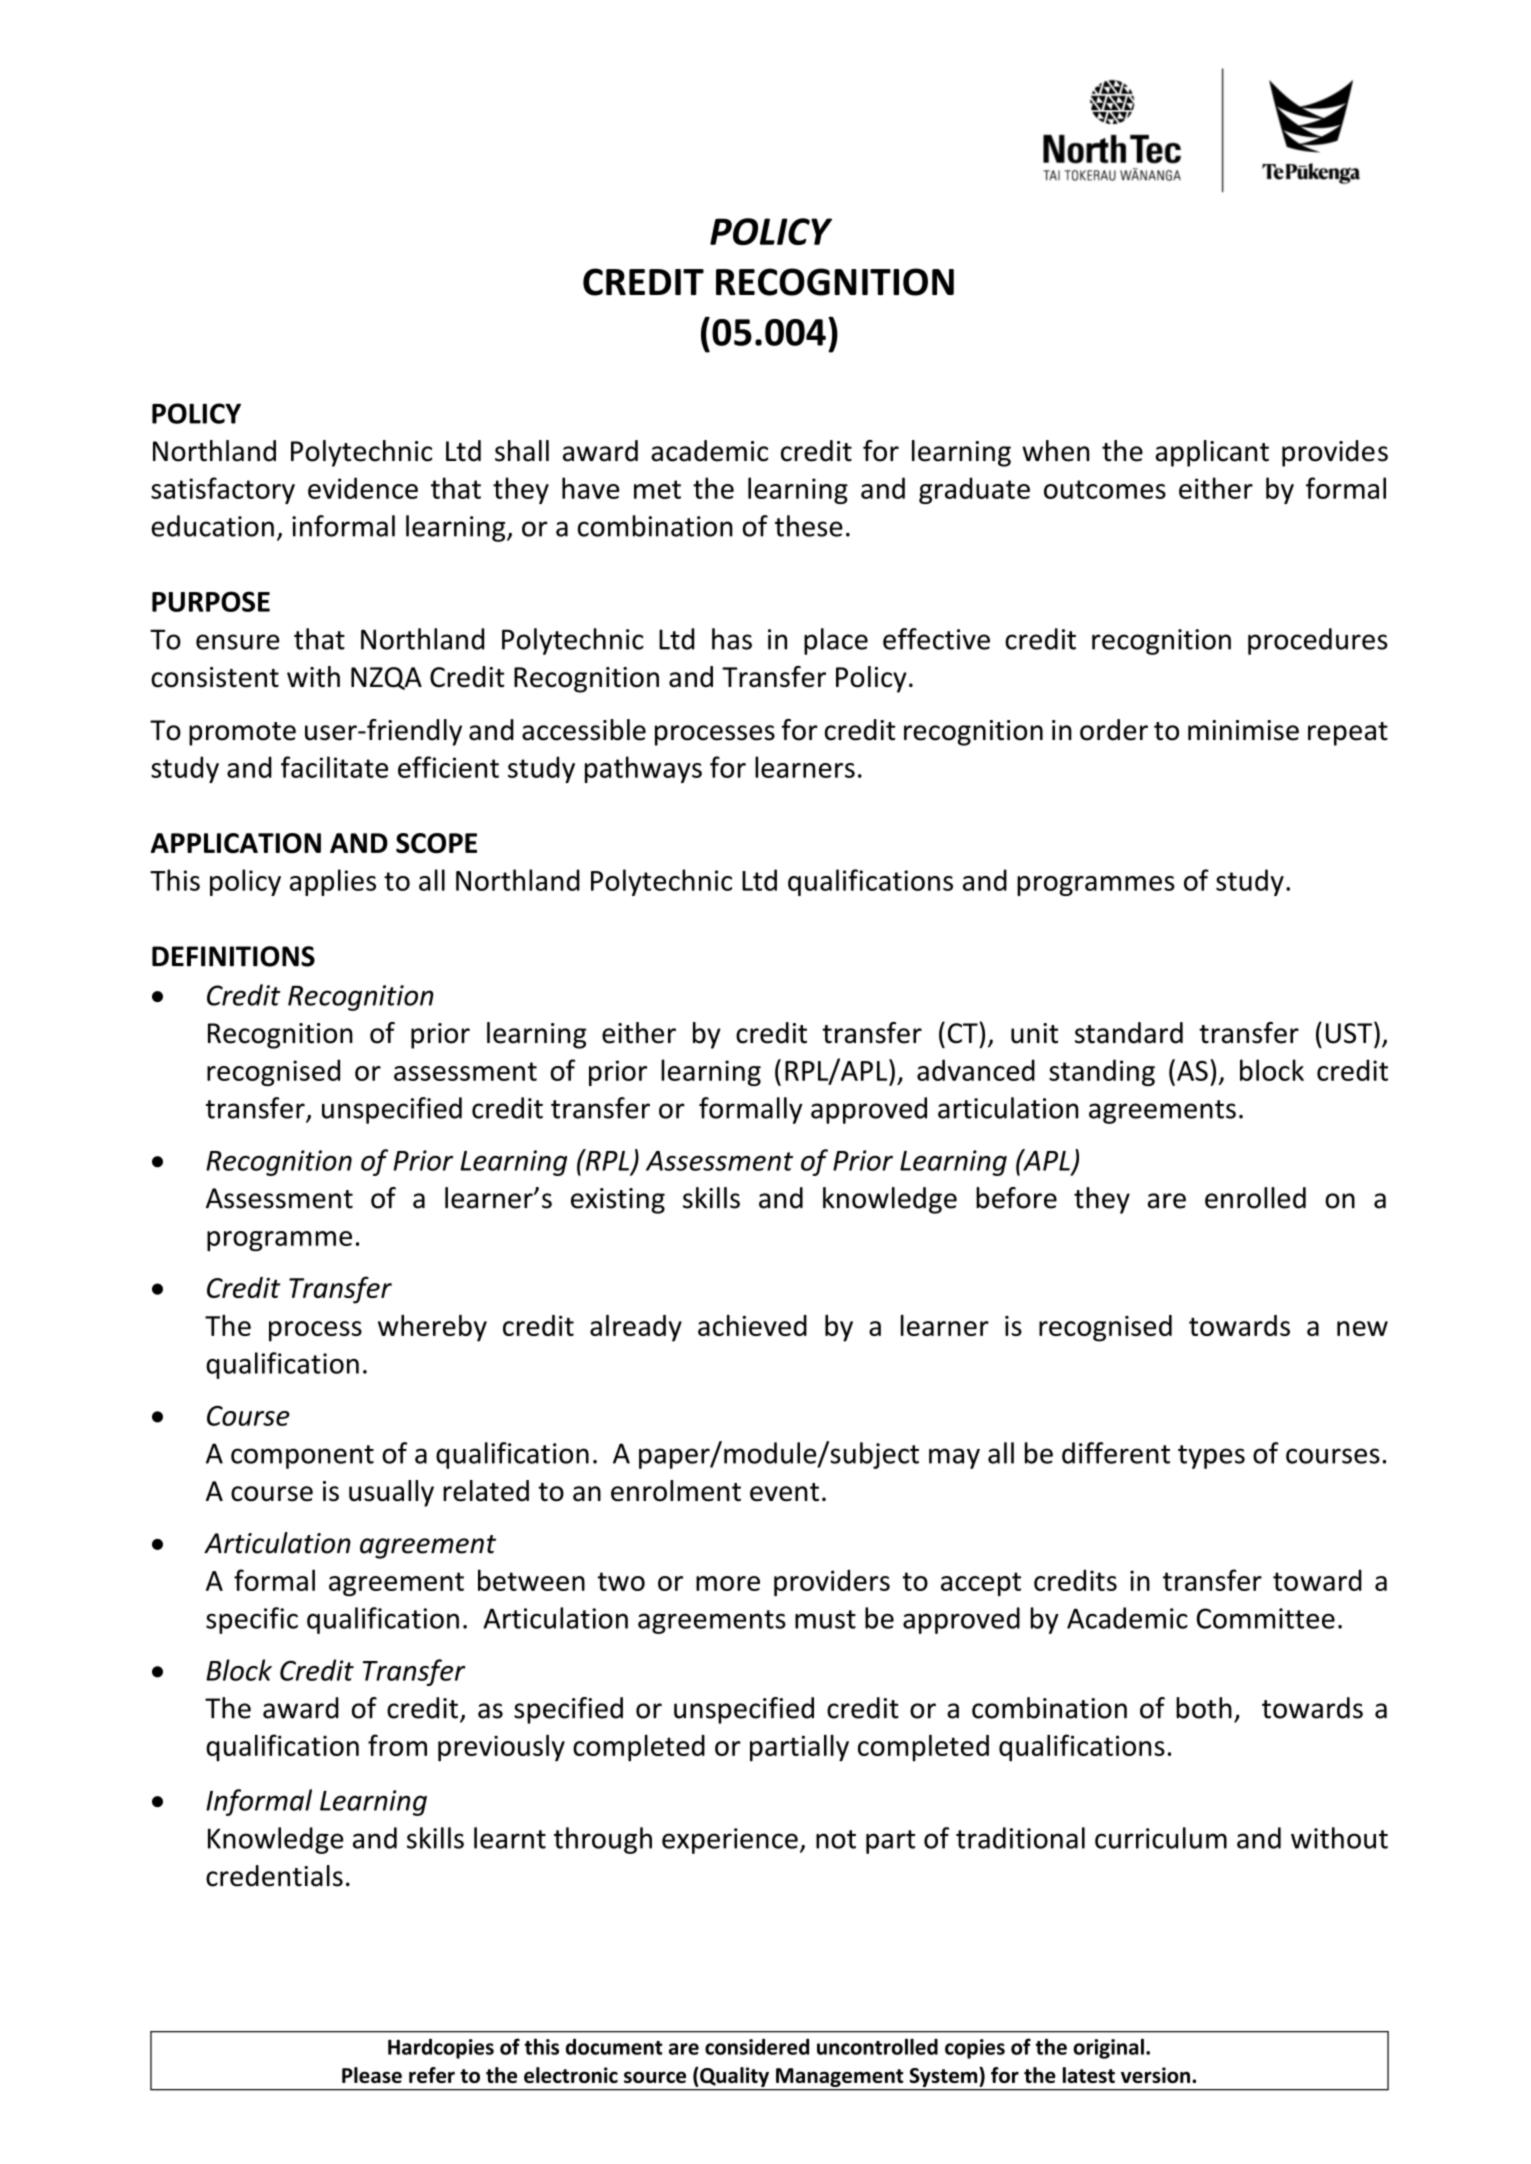 Image resolution: width=1531 pixels, height=2164 pixels. What do you see at coordinates (363, 488) in the page?
I see `evidence` at bounding box center [363, 488].
